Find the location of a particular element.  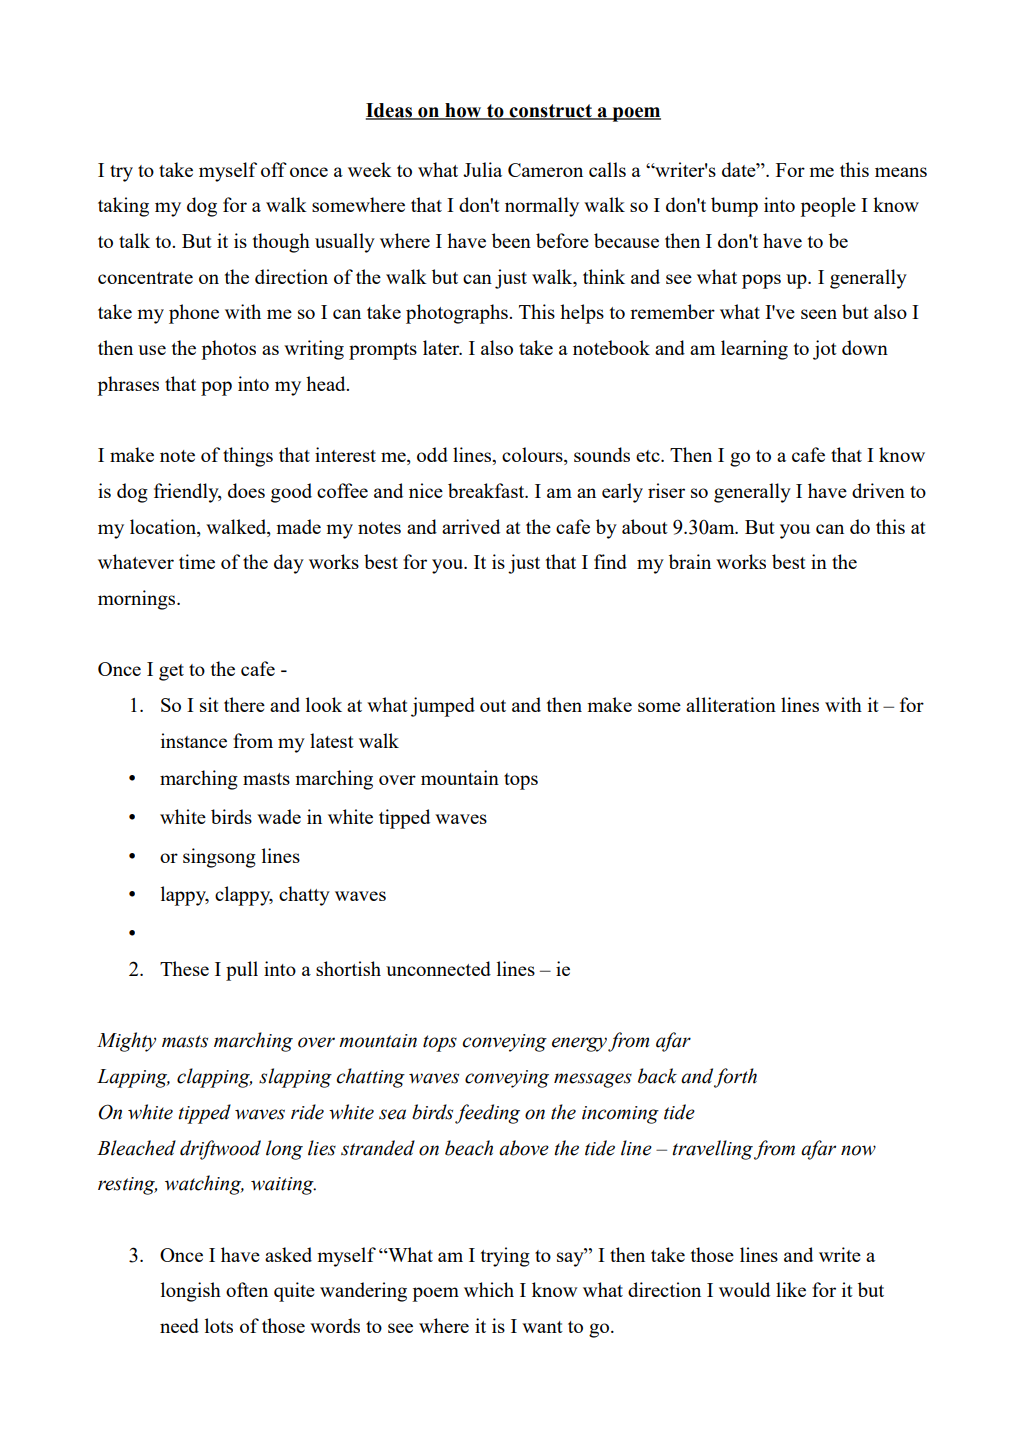

often is located at coordinates (247, 1289).
